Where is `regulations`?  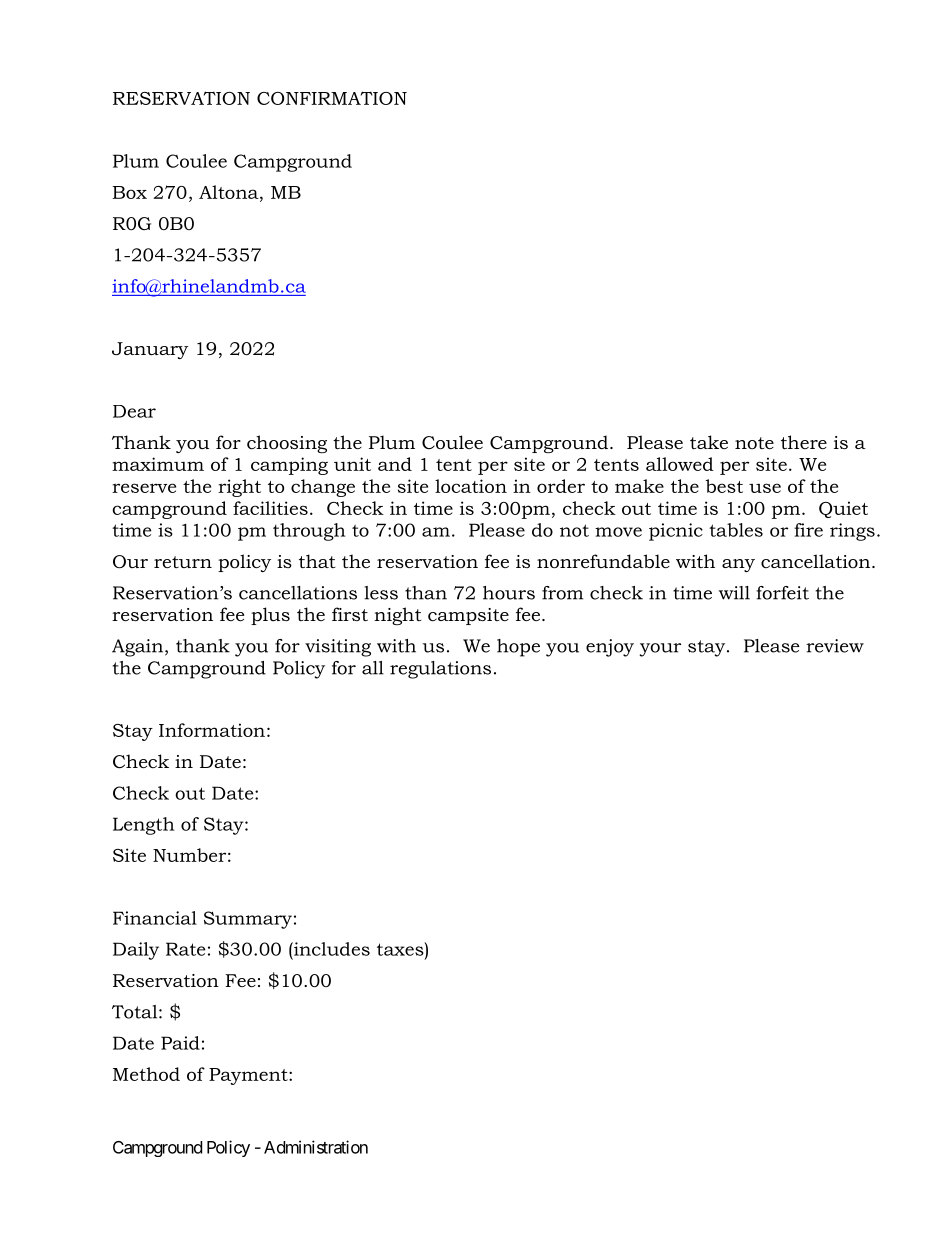
regulations is located at coordinates (440, 670).
